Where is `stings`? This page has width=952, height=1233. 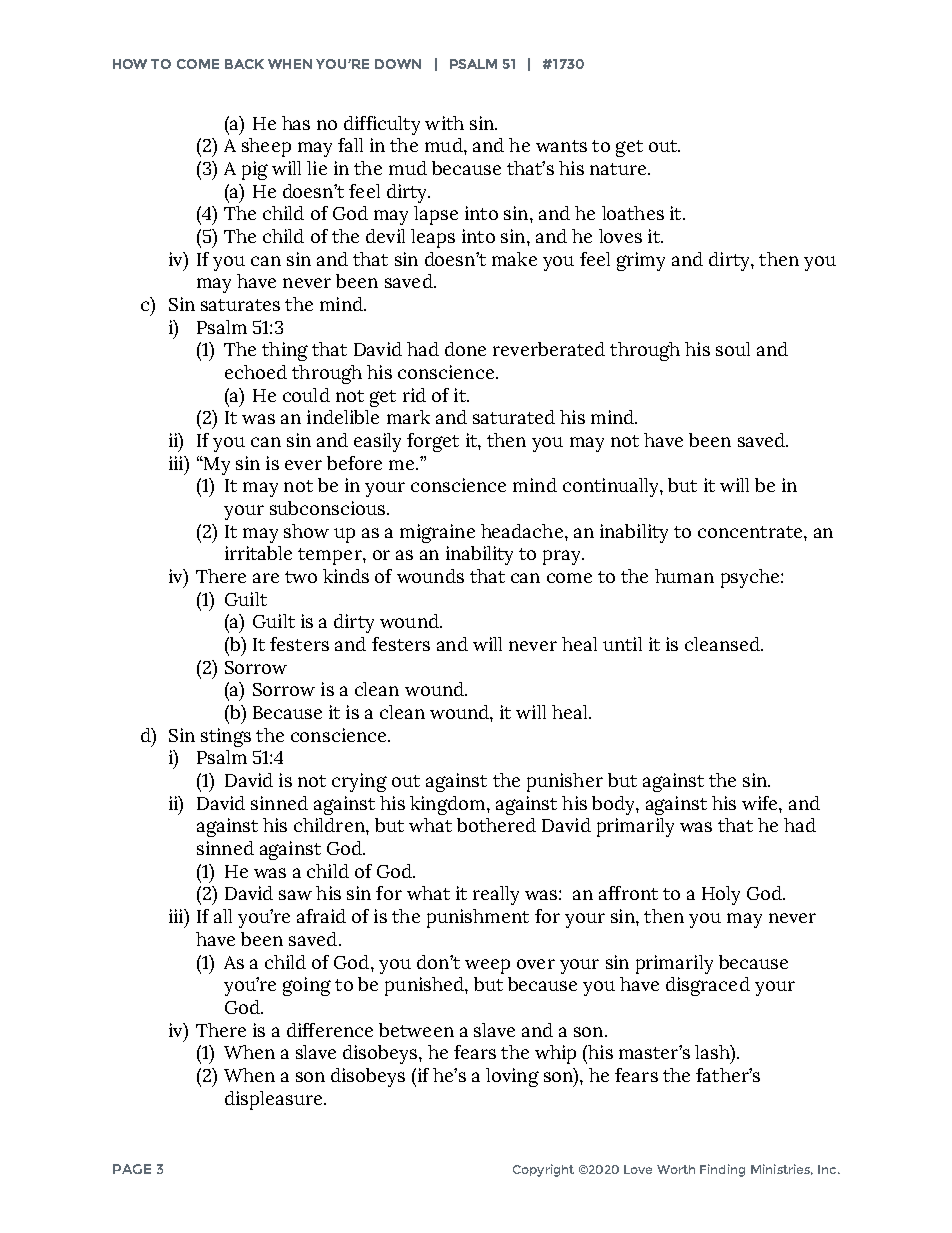 stings is located at coordinates (226, 737).
